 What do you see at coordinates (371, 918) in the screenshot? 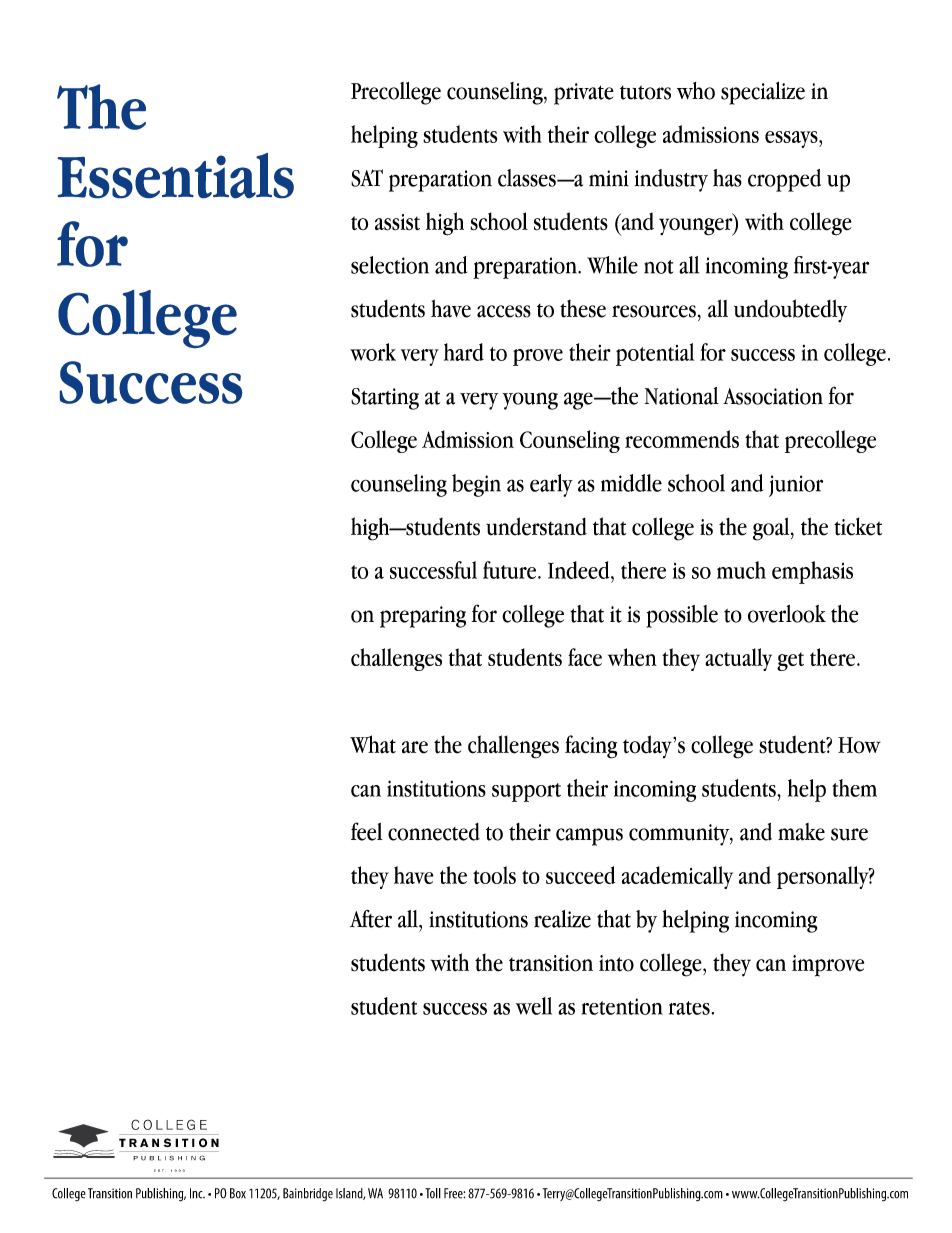
I see `After` at bounding box center [371, 918].
